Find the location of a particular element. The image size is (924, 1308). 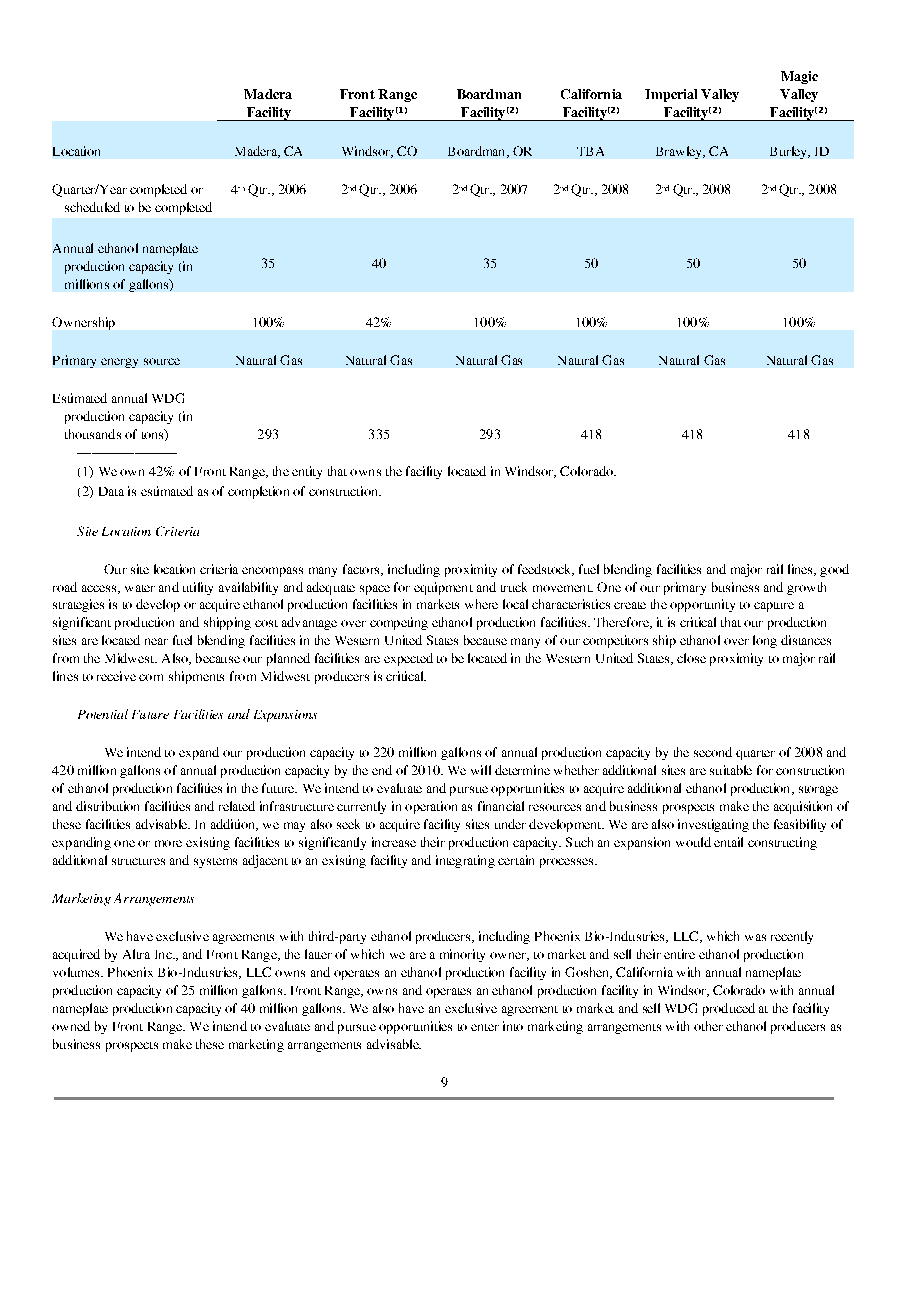

corn is located at coordinates (151, 677).
